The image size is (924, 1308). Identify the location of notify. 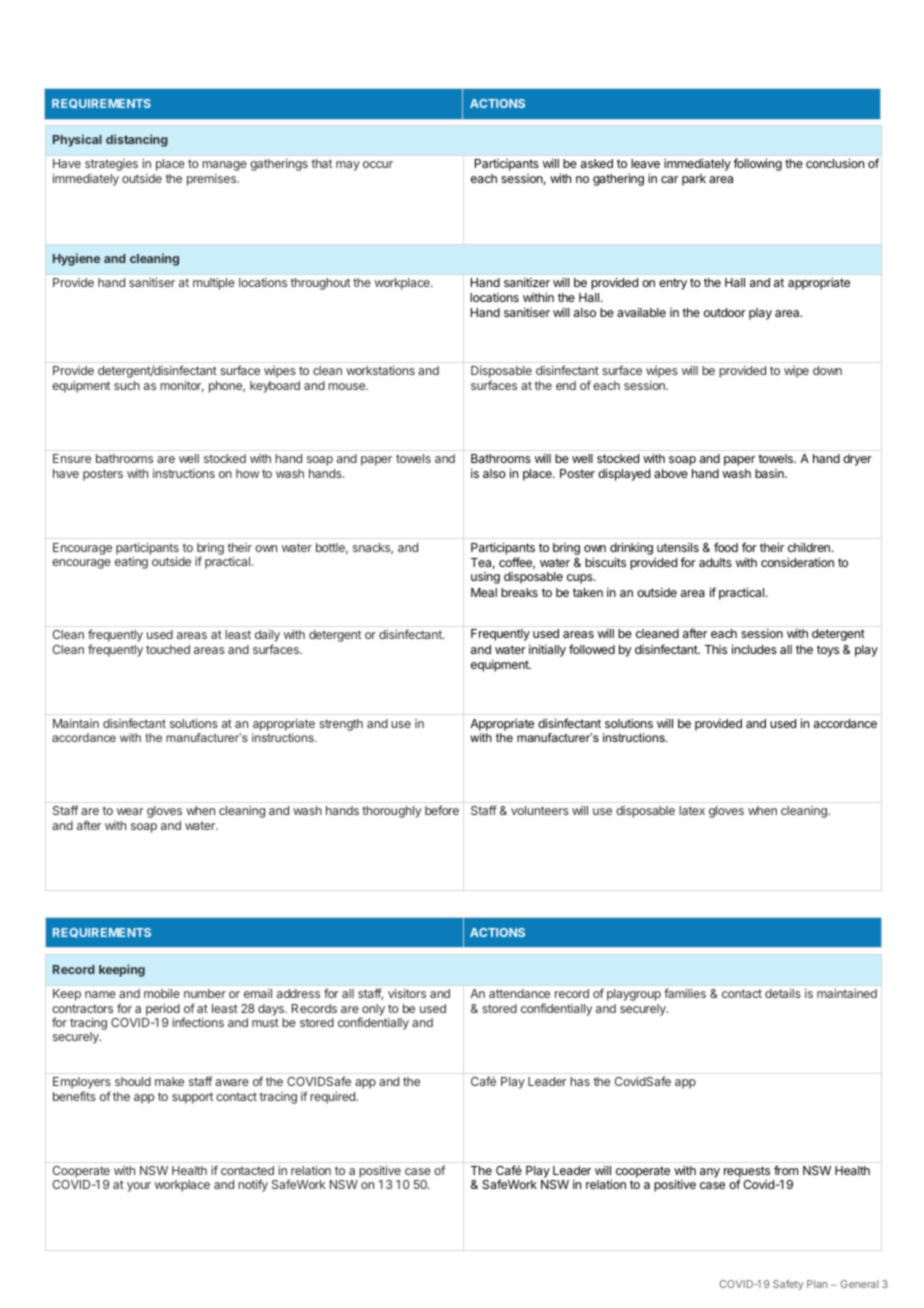
(253, 1185).
